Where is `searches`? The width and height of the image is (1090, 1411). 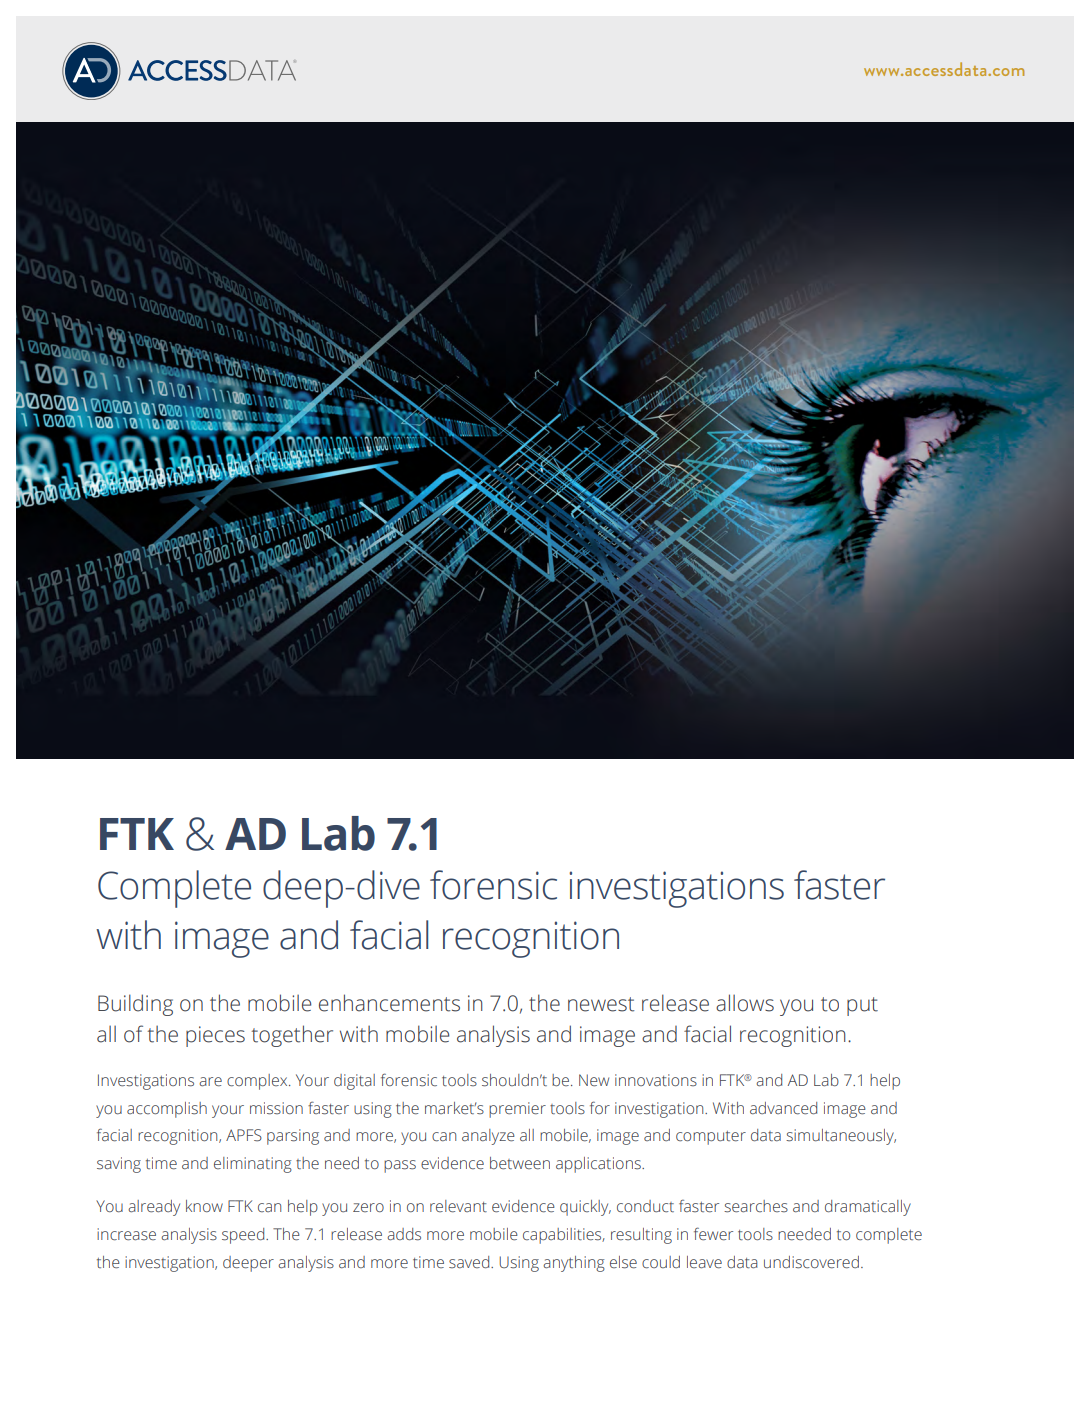
searches is located at coordinates (756, 1206).
